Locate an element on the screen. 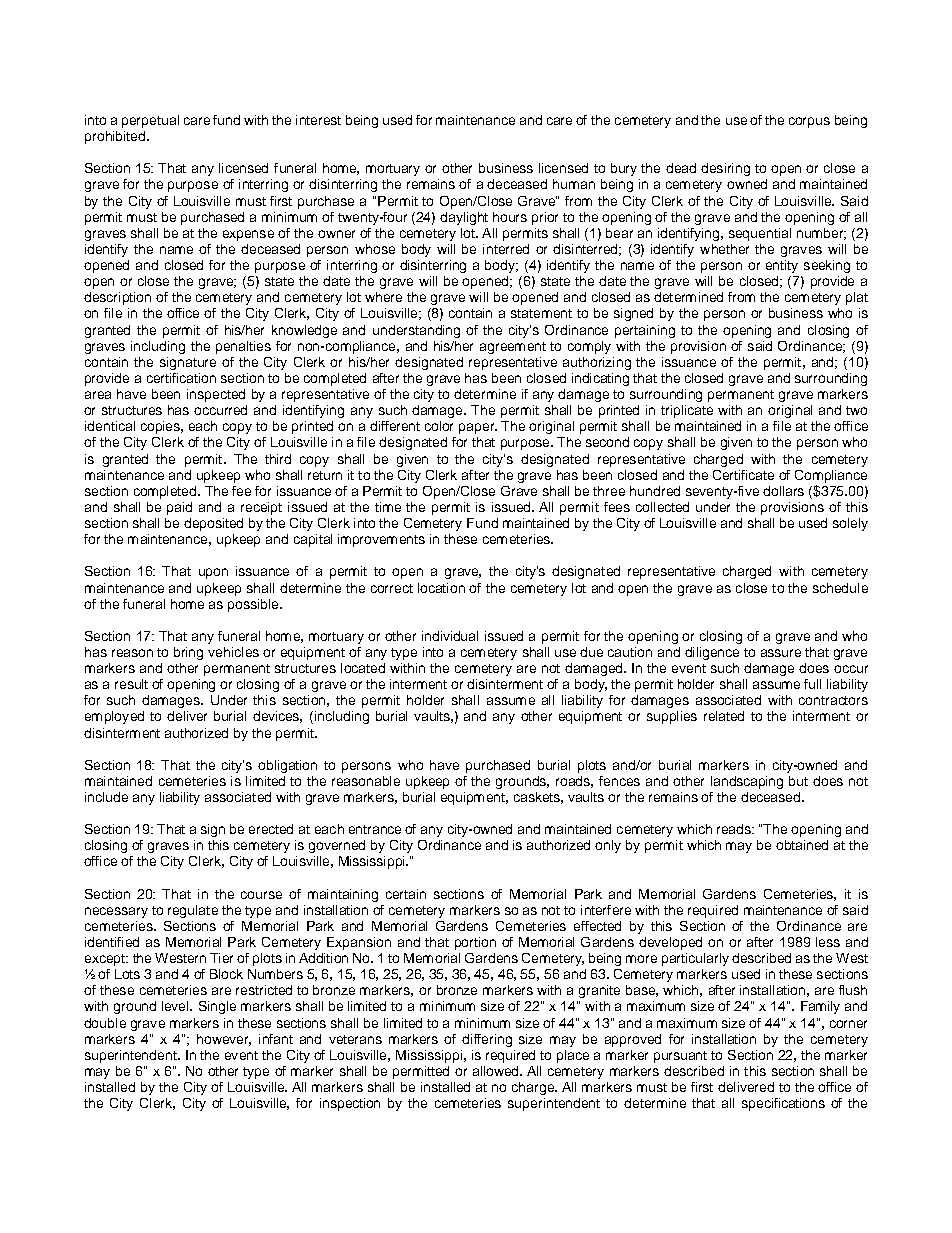 This screenshot has height=1233, width=952. assure is located at coordinates (781, 653).
